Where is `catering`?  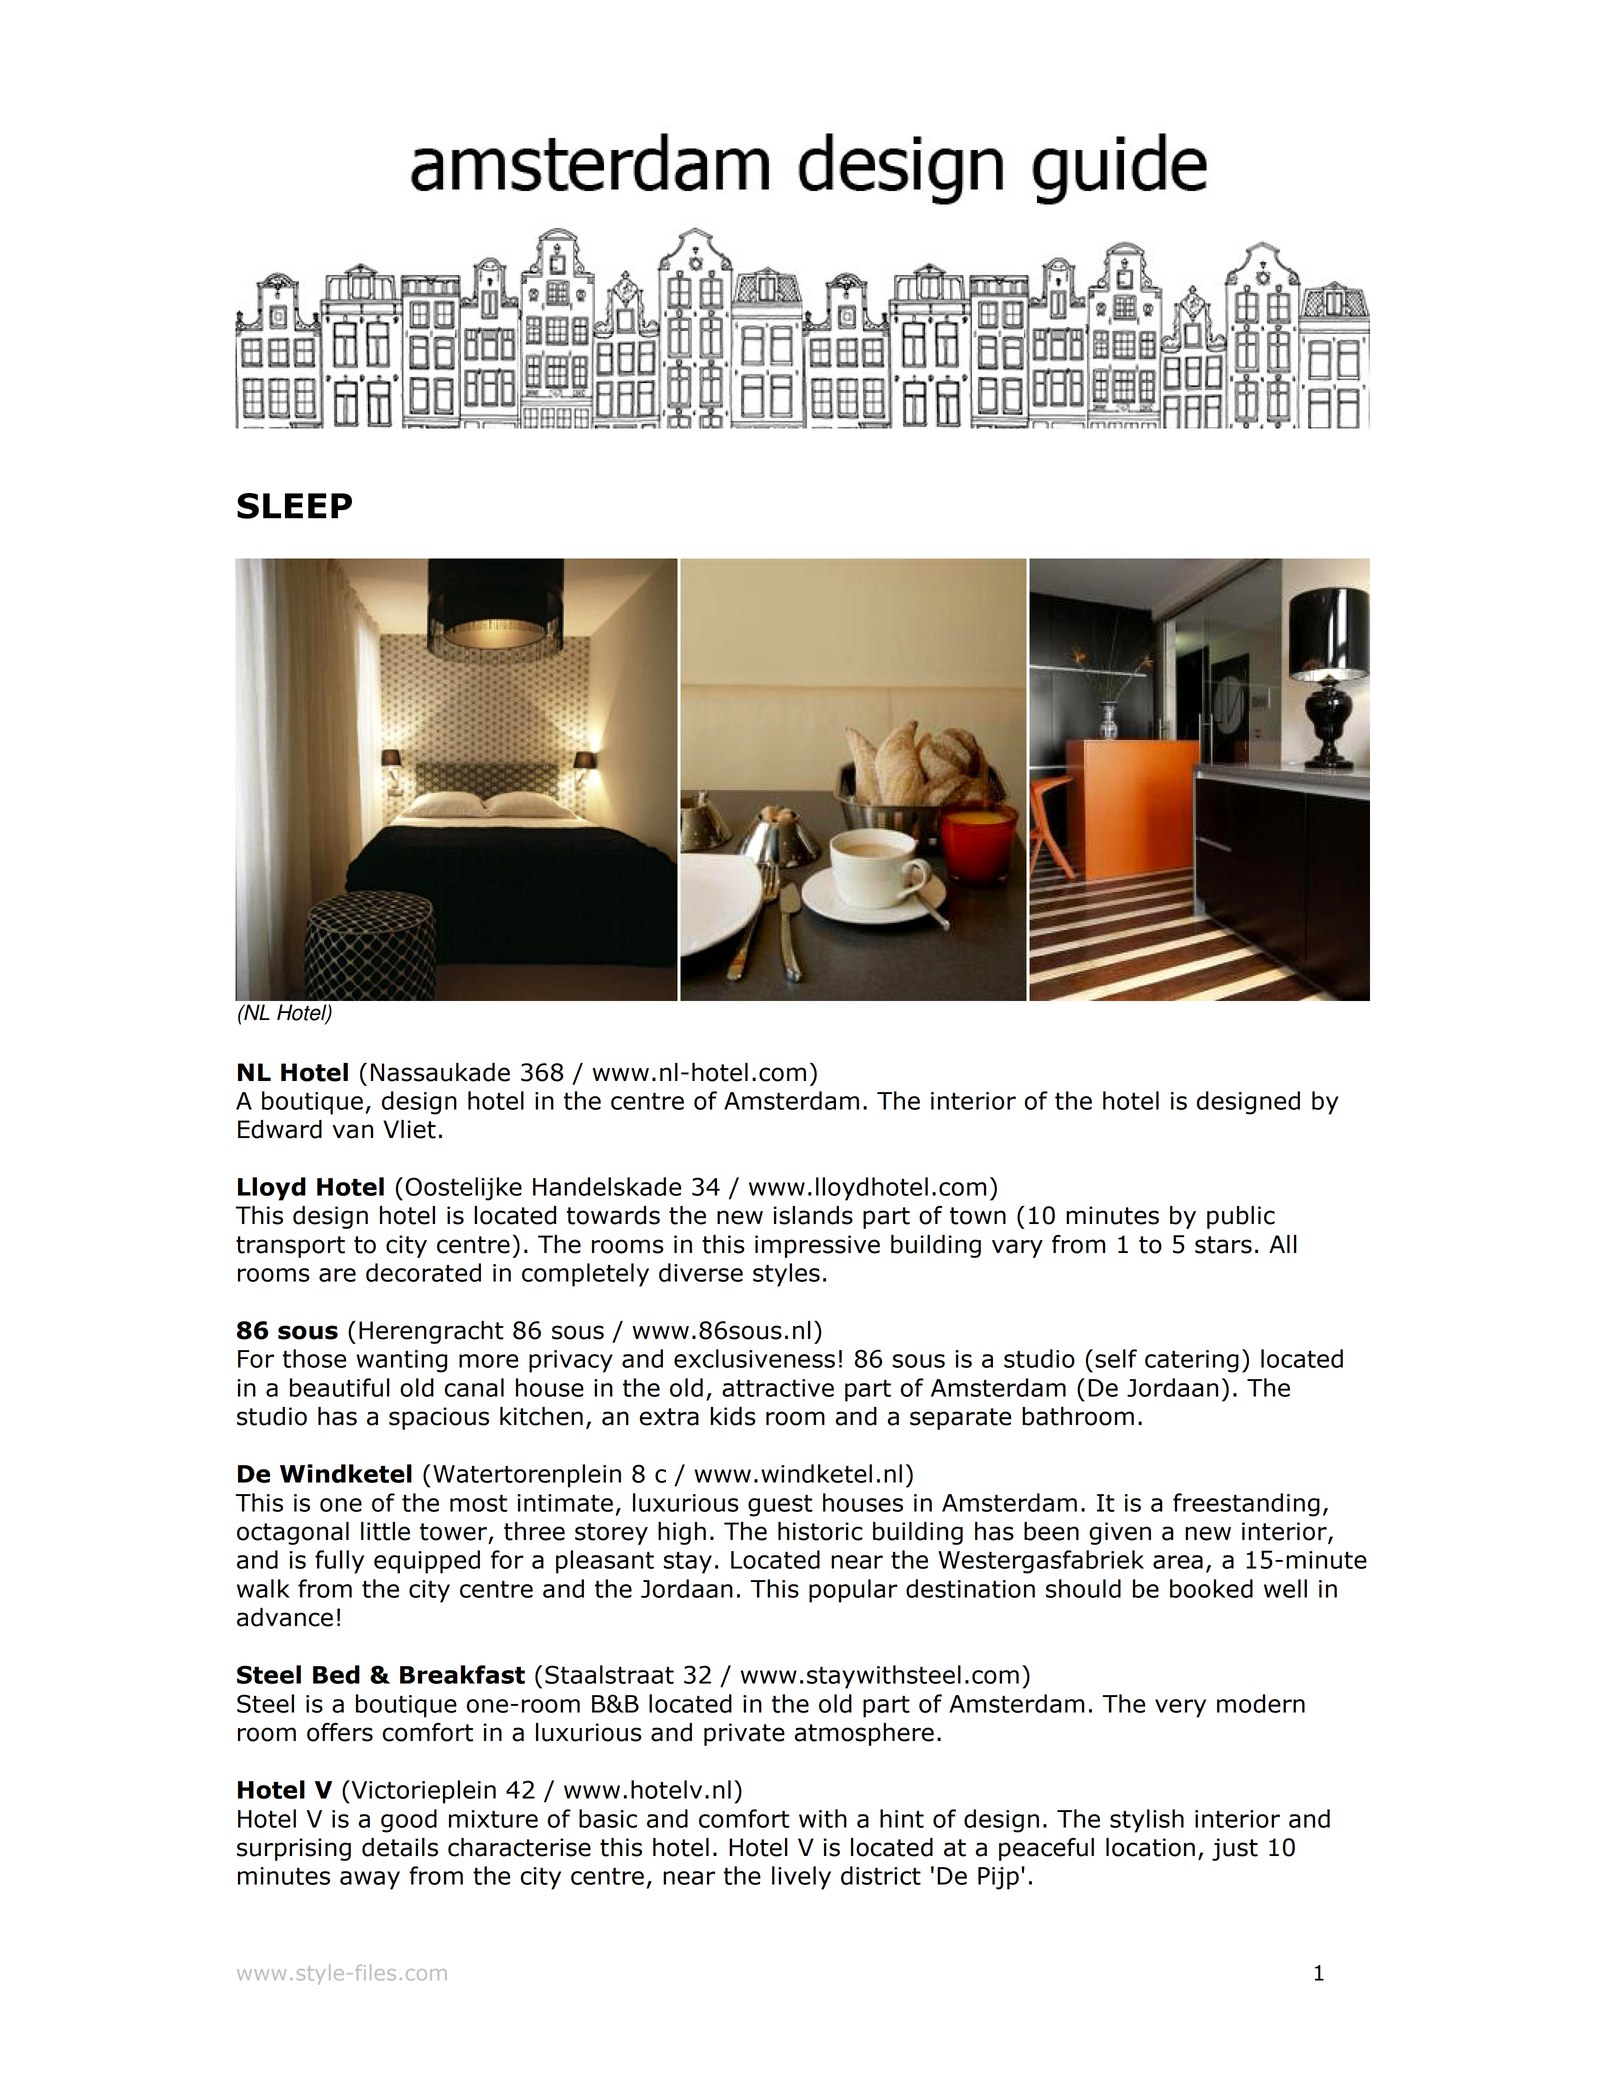
catering is located at coordinates (1192, 1361).
